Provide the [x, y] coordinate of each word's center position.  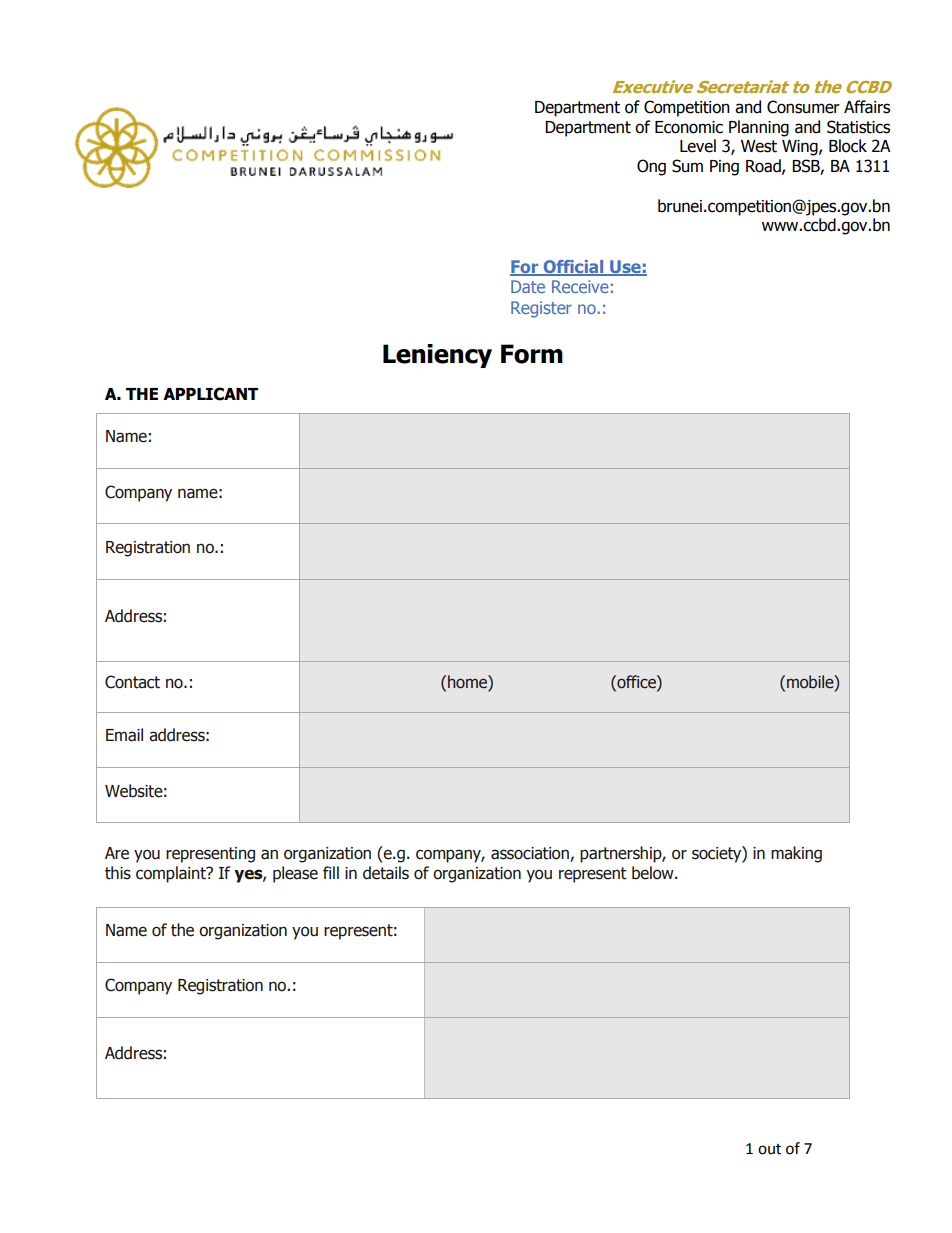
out [769, 1149]
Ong [651, 167]
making [796, 854]
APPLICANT [210, 394]
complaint [172, 874]
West [759, 146]
